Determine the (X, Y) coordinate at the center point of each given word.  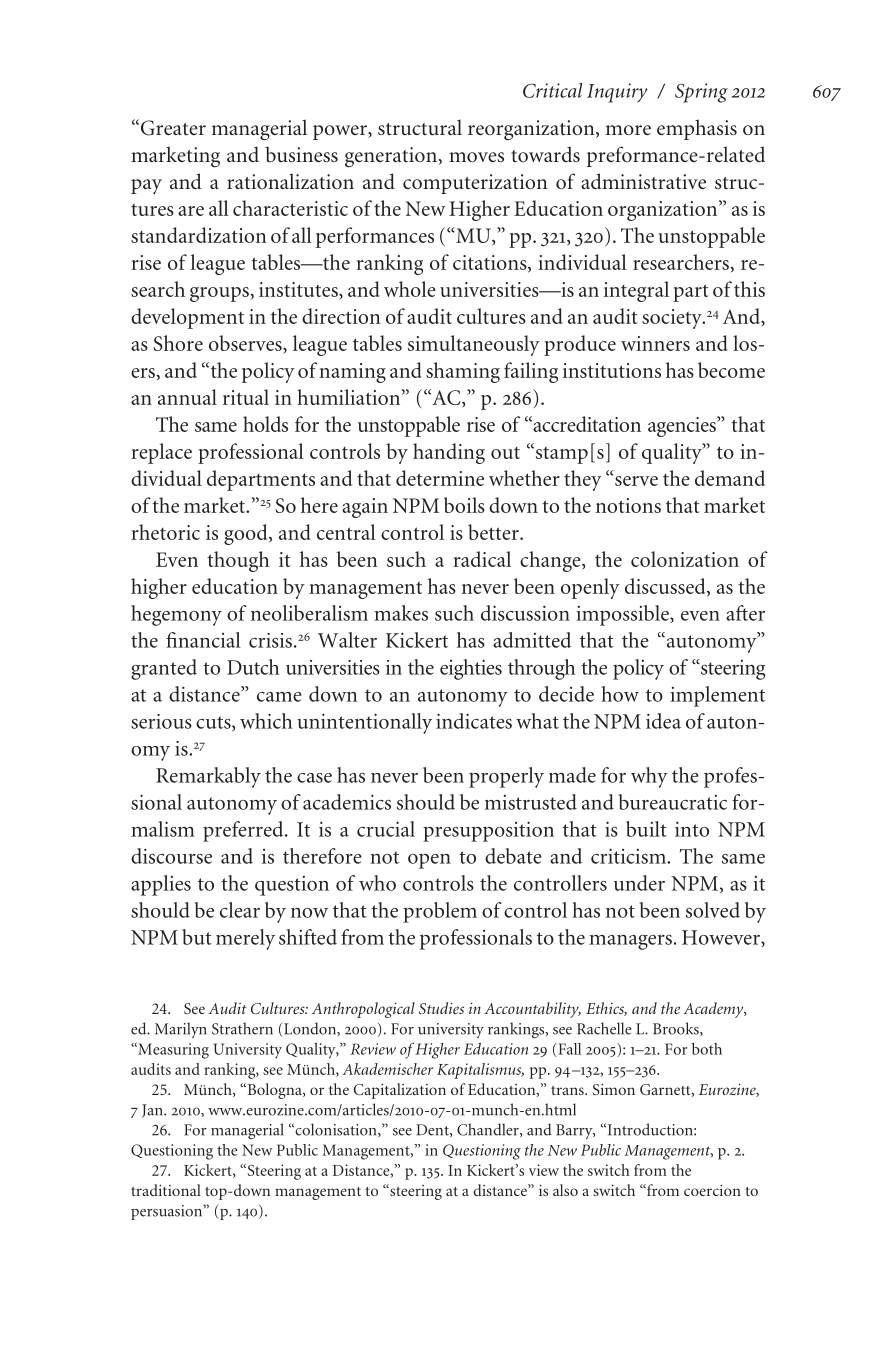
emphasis (697, 129)
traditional (166, 1190)
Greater (173, 128)
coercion (712, 1190)
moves (476, 157)
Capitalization (399, 1091)
